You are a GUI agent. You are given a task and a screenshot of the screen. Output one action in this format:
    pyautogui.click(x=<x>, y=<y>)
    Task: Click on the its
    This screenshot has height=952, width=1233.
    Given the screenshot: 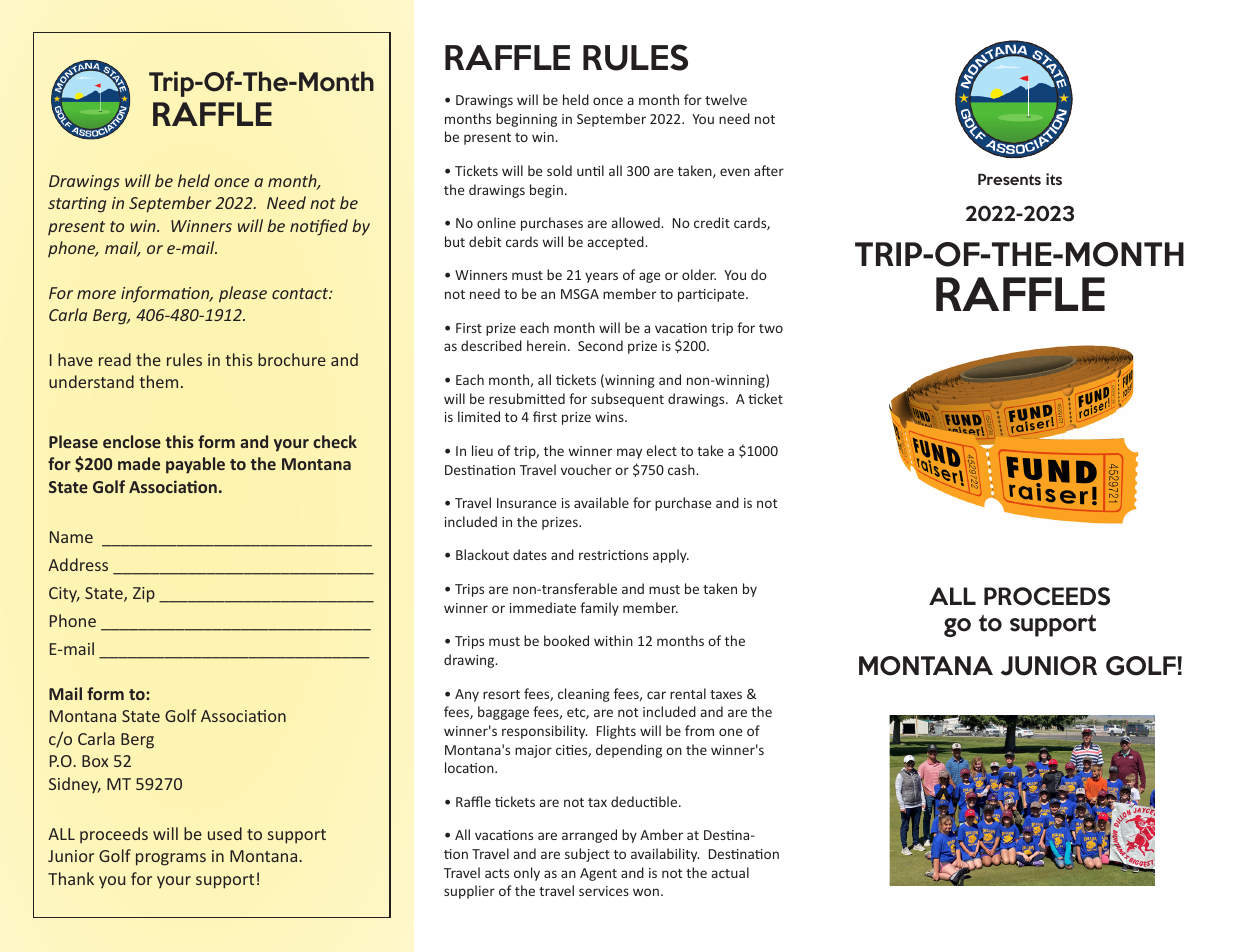 What is the action you would take?
    pyautogui.click(x=1054, y=179)
